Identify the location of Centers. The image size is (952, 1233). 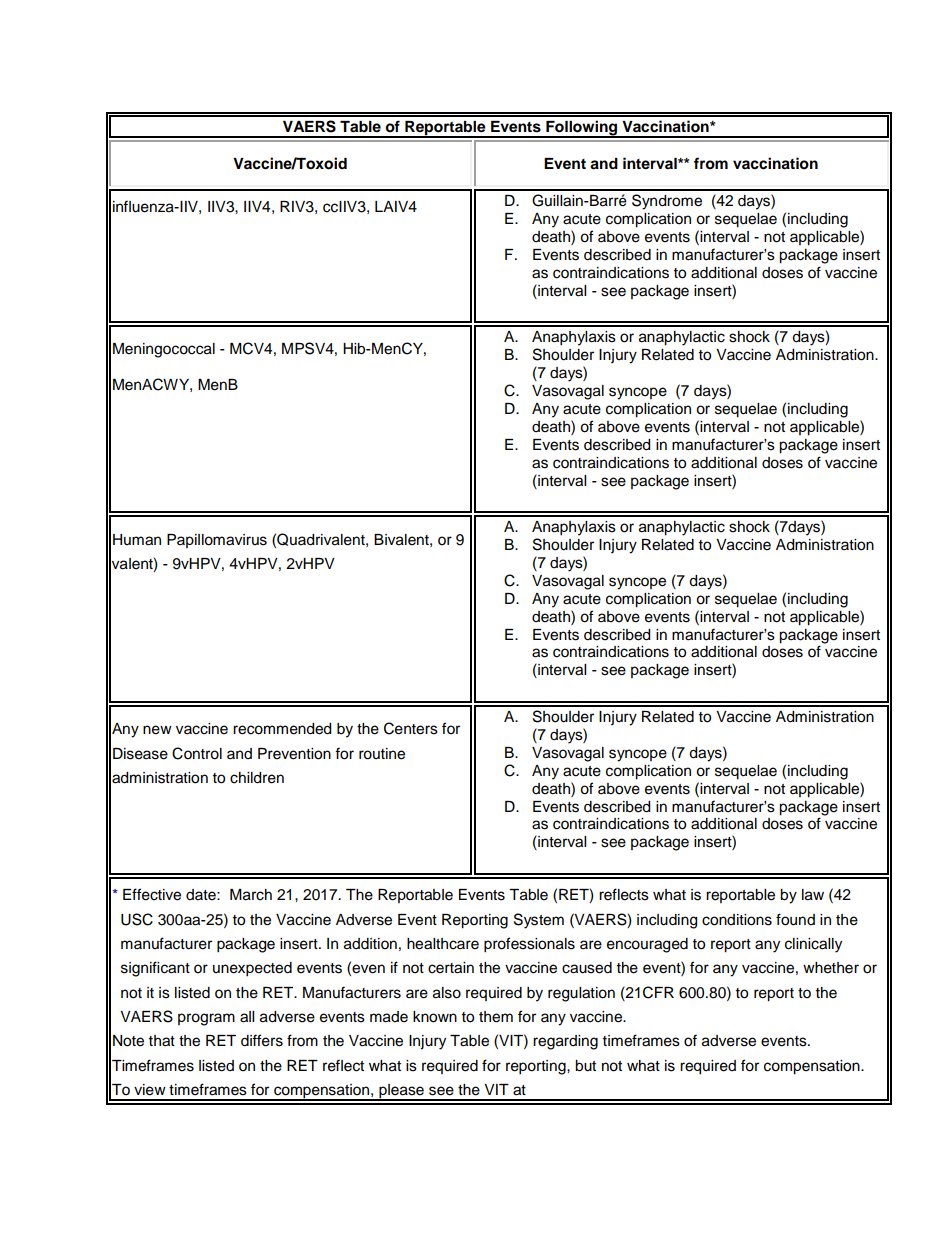
(411, 728).
